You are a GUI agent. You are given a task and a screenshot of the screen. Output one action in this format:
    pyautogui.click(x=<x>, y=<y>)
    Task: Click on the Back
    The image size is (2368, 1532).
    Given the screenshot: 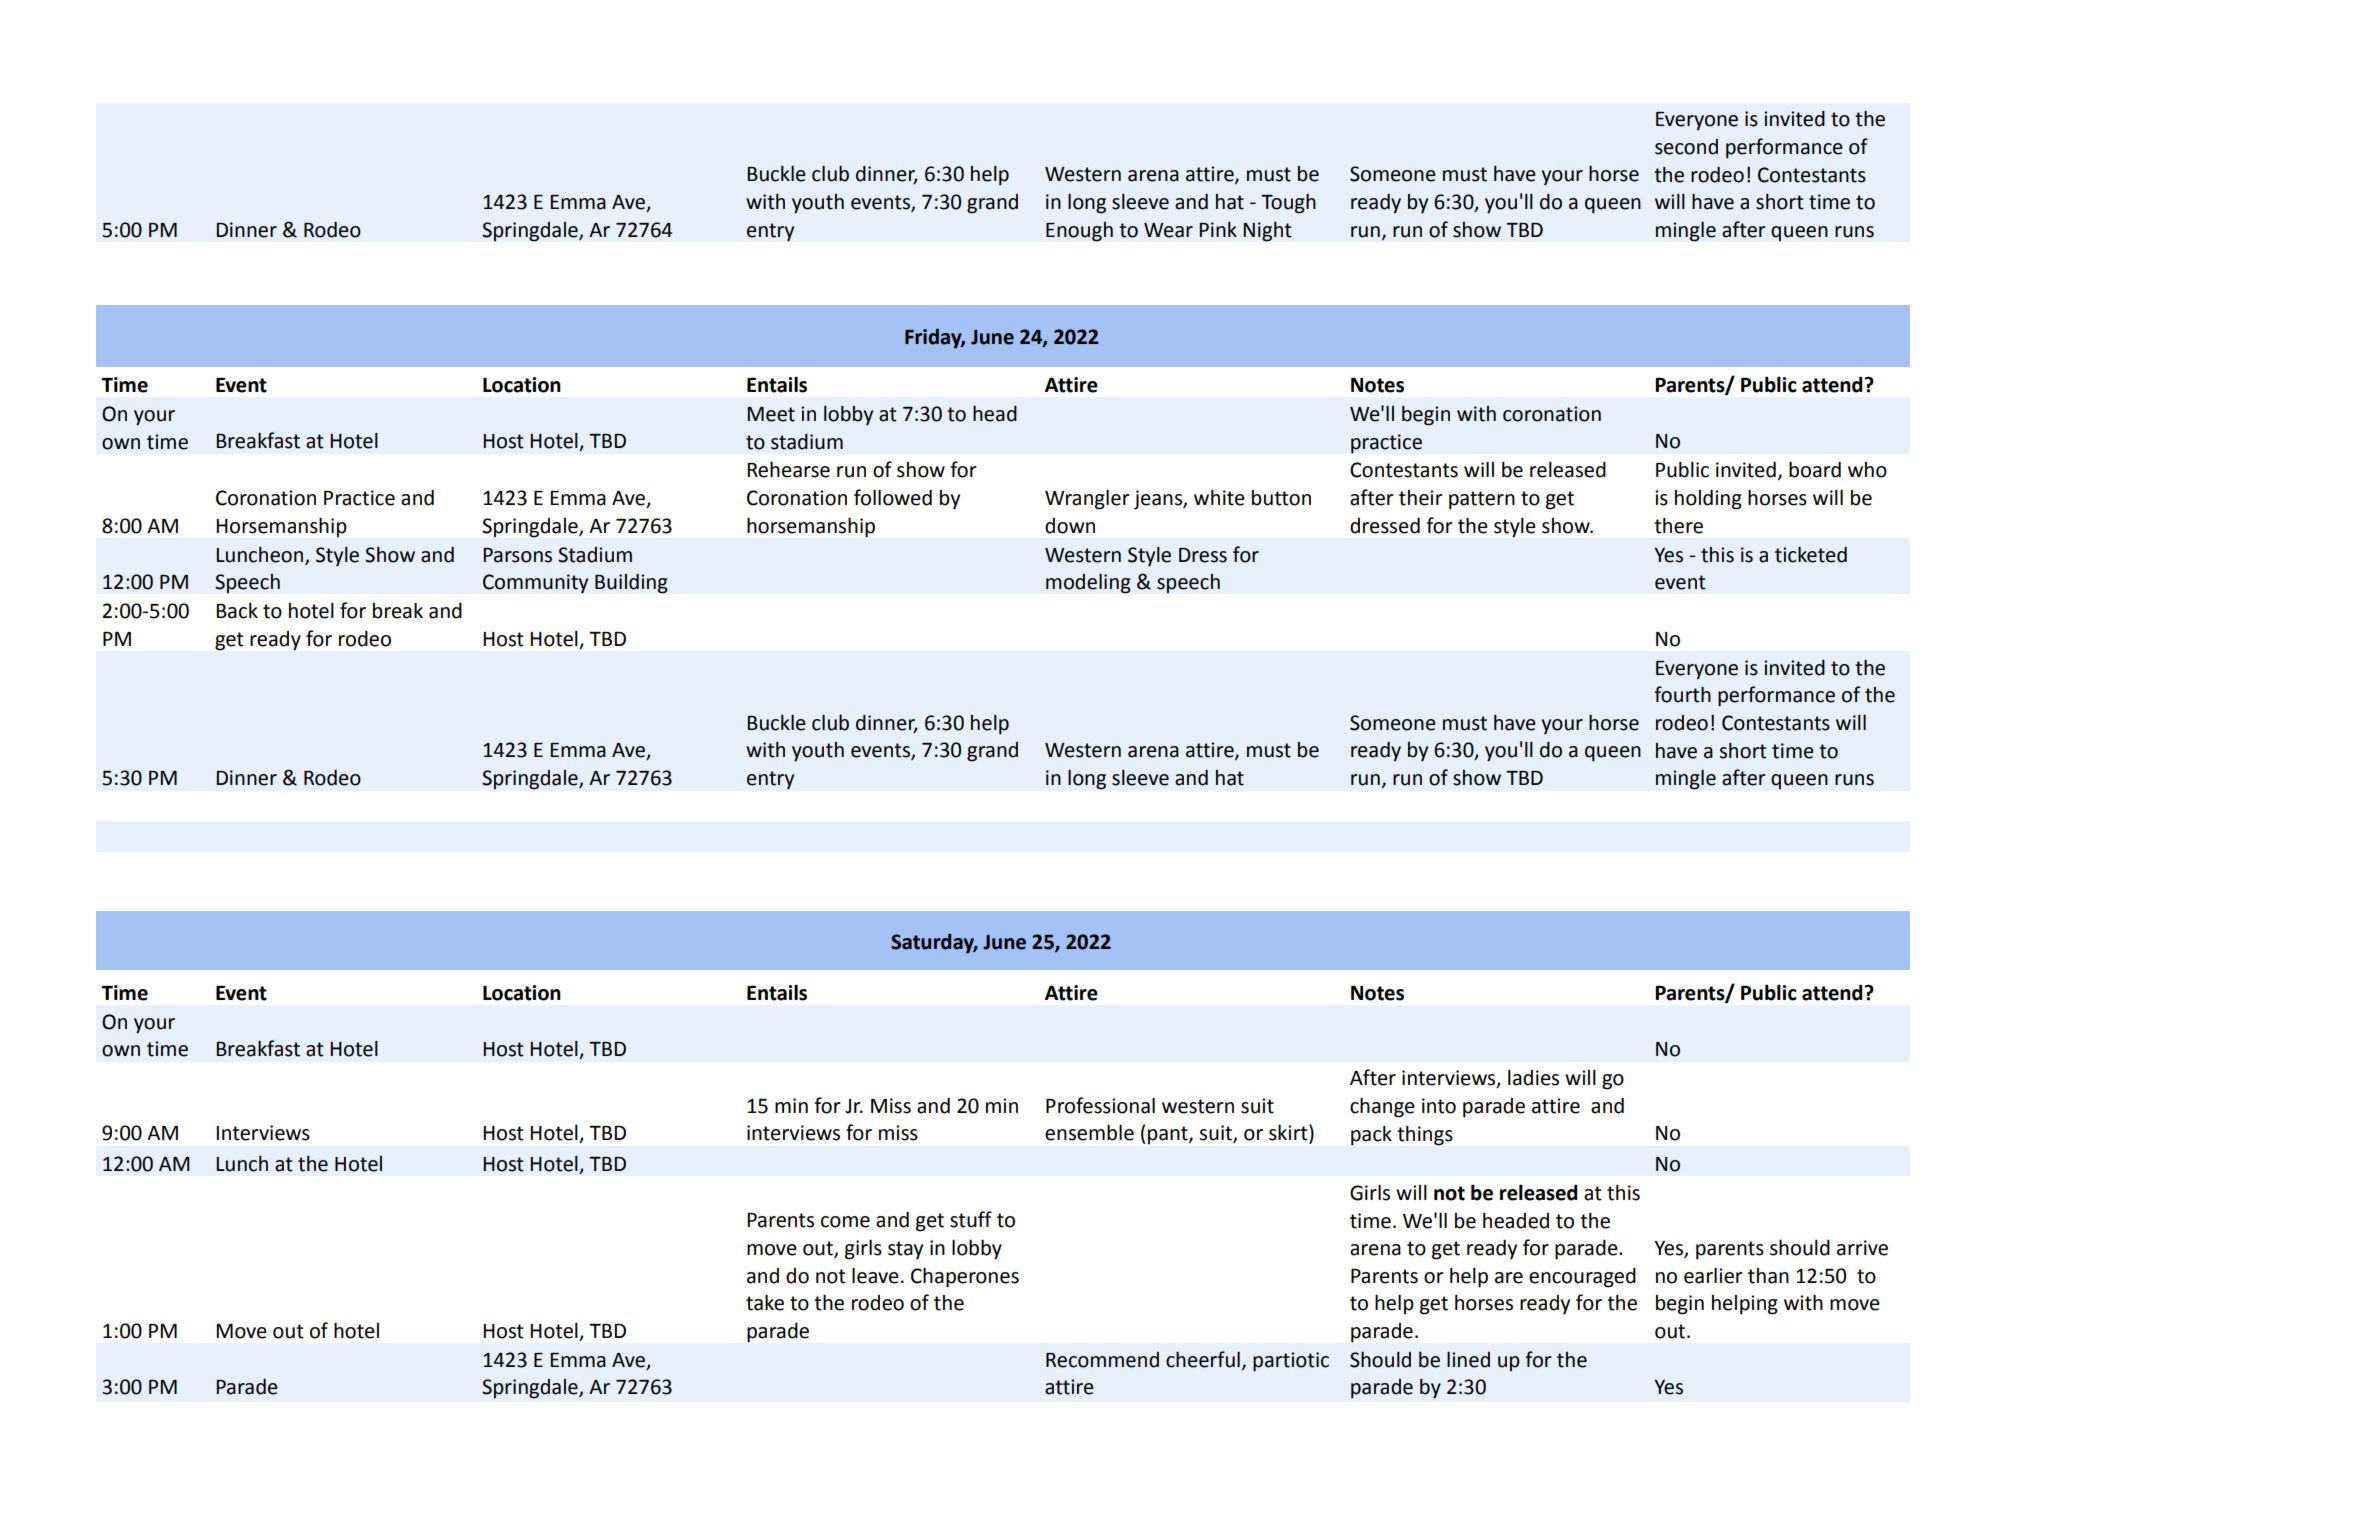 What is the action you would take?
    pyautogui.click(x=237, y=611)
